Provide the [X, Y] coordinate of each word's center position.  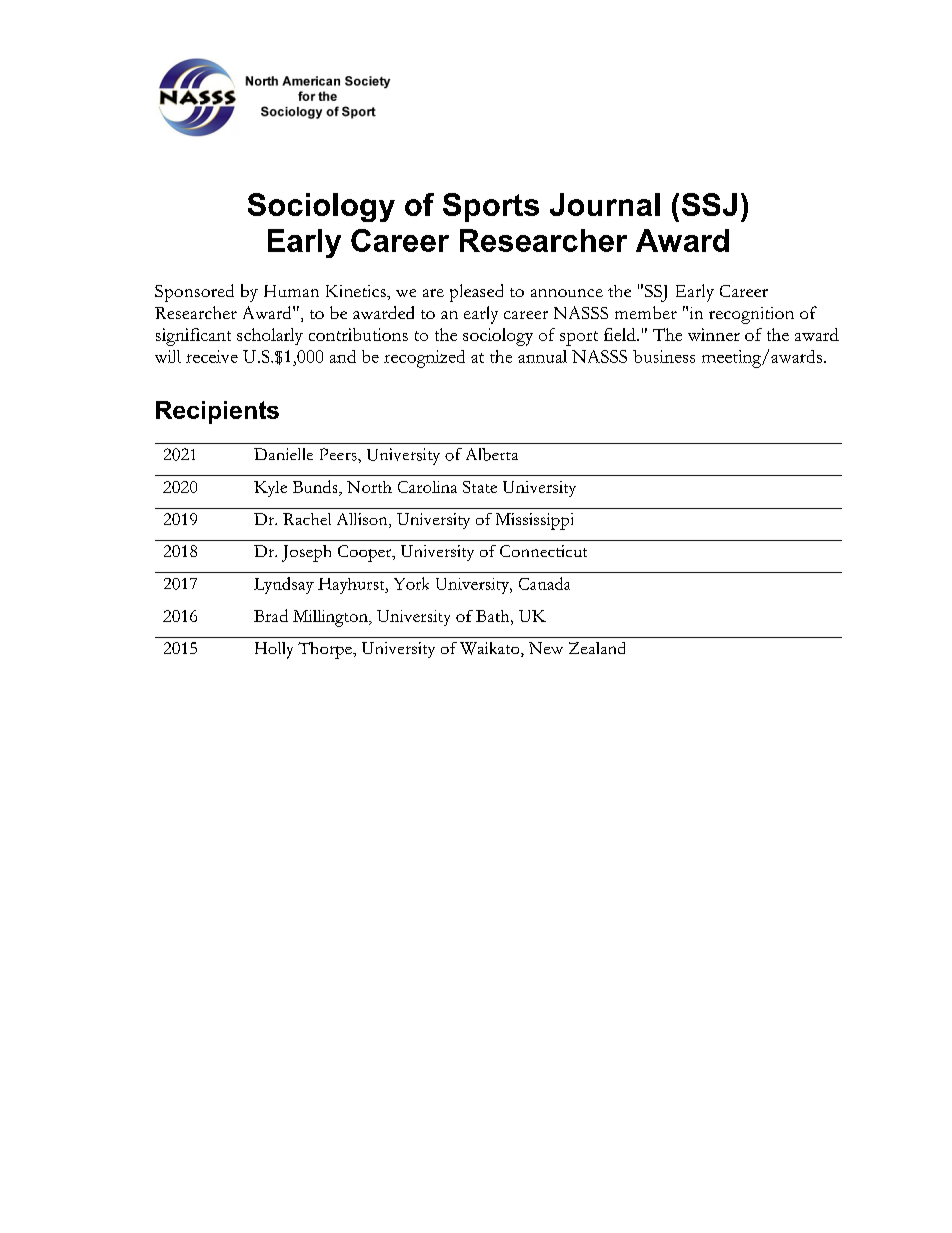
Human [291, 291]
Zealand [597, 648]
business [664, 356]
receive [212, 356]
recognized [424, 359]
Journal [605, 204]
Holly [274, 650]
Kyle [270, 489]
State [480, 487]
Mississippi [534, 521]
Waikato [491, 649]
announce [567, 293]
